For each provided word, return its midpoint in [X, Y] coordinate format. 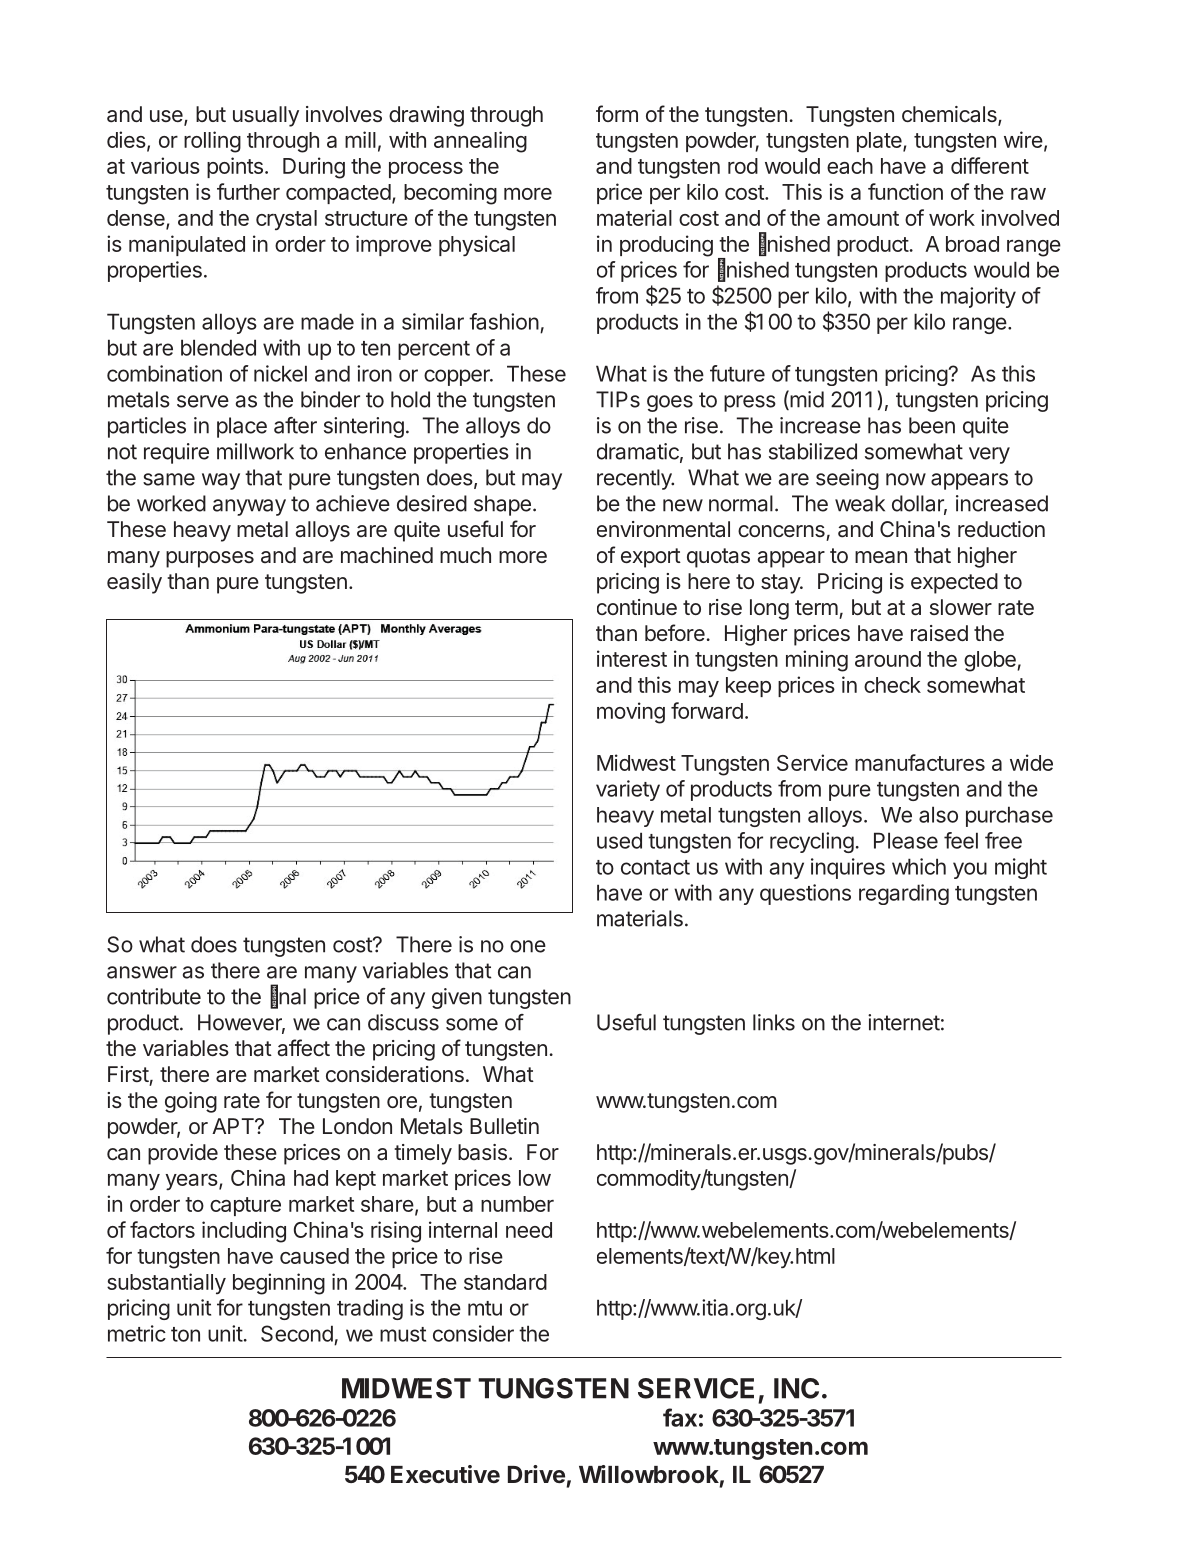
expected [954, 583]
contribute [154, 996]
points [235, 167]
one [528, 946]
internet [904, 1022]
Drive [536, 1474]
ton [185, 1334]
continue [637, 607]
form [617, 113]
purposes [210, 559]
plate [880, 142]
